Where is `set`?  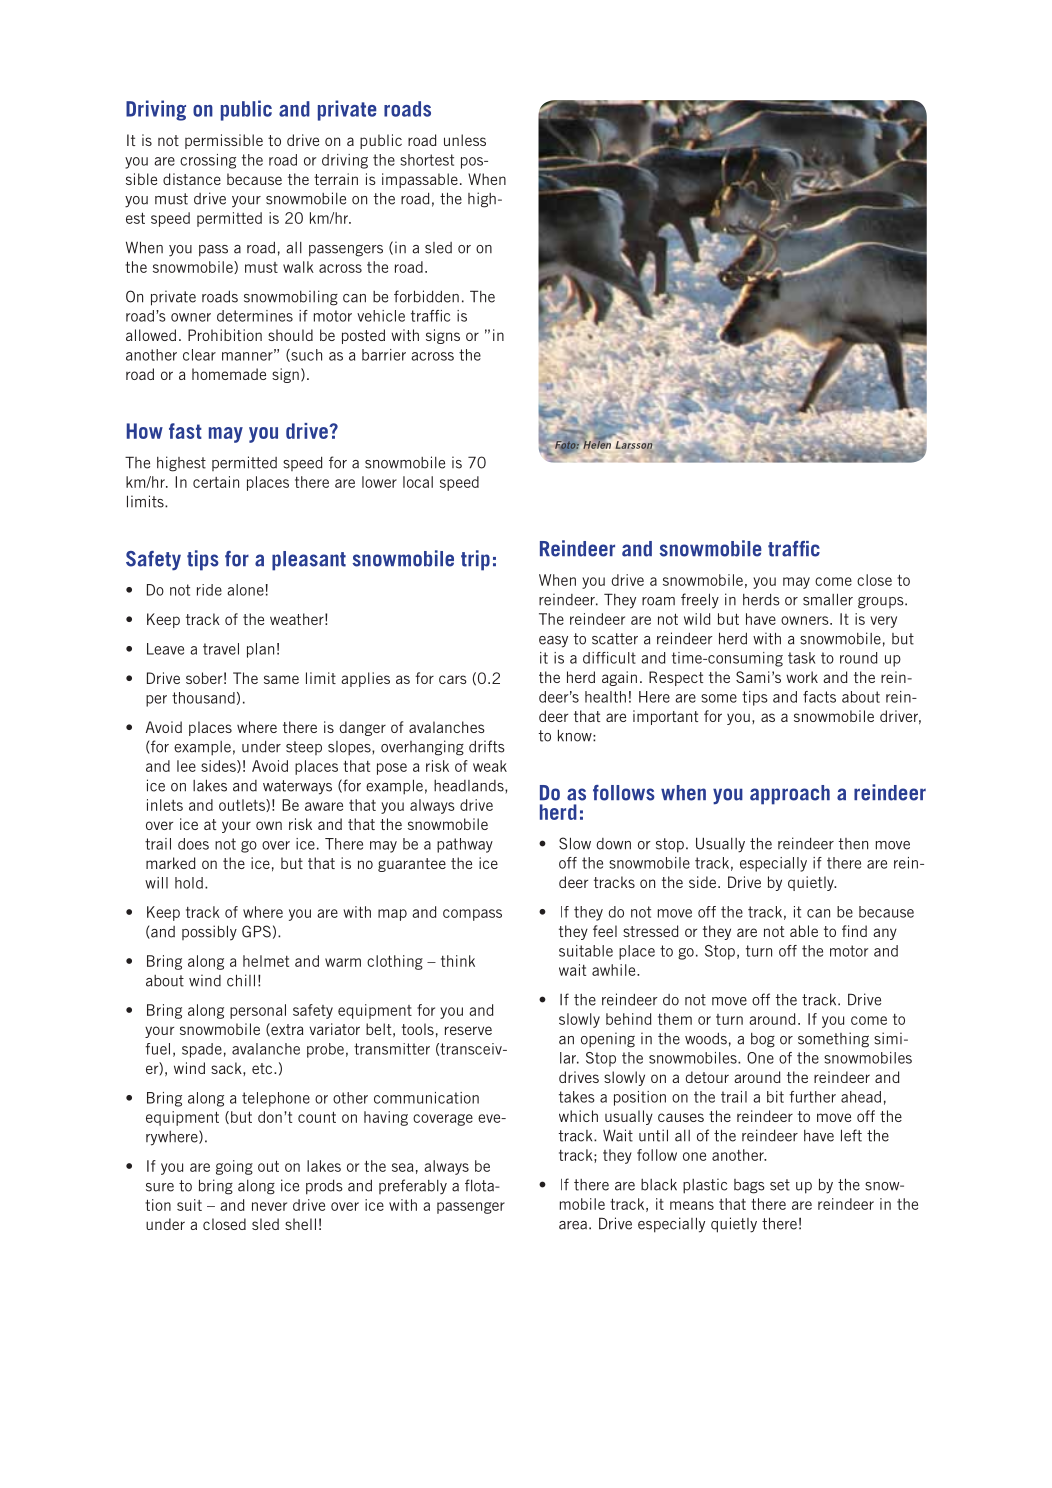 set is located at coordinates (780, 1185).
